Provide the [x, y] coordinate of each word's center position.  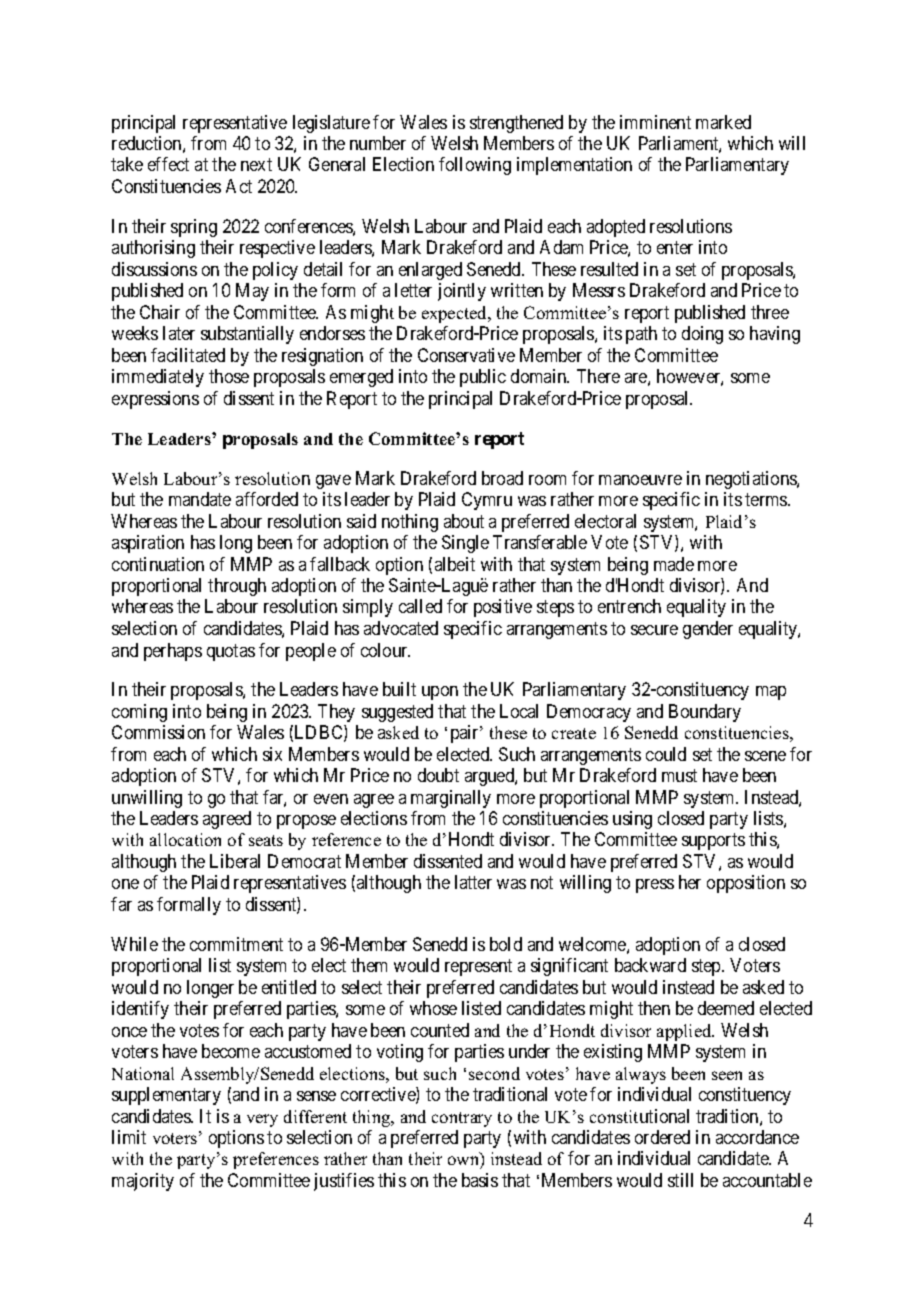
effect [168, 164]
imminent [655, 122]
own [465, 1162]
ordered [662, 1137]
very [262, 1120]
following [475, 166]
